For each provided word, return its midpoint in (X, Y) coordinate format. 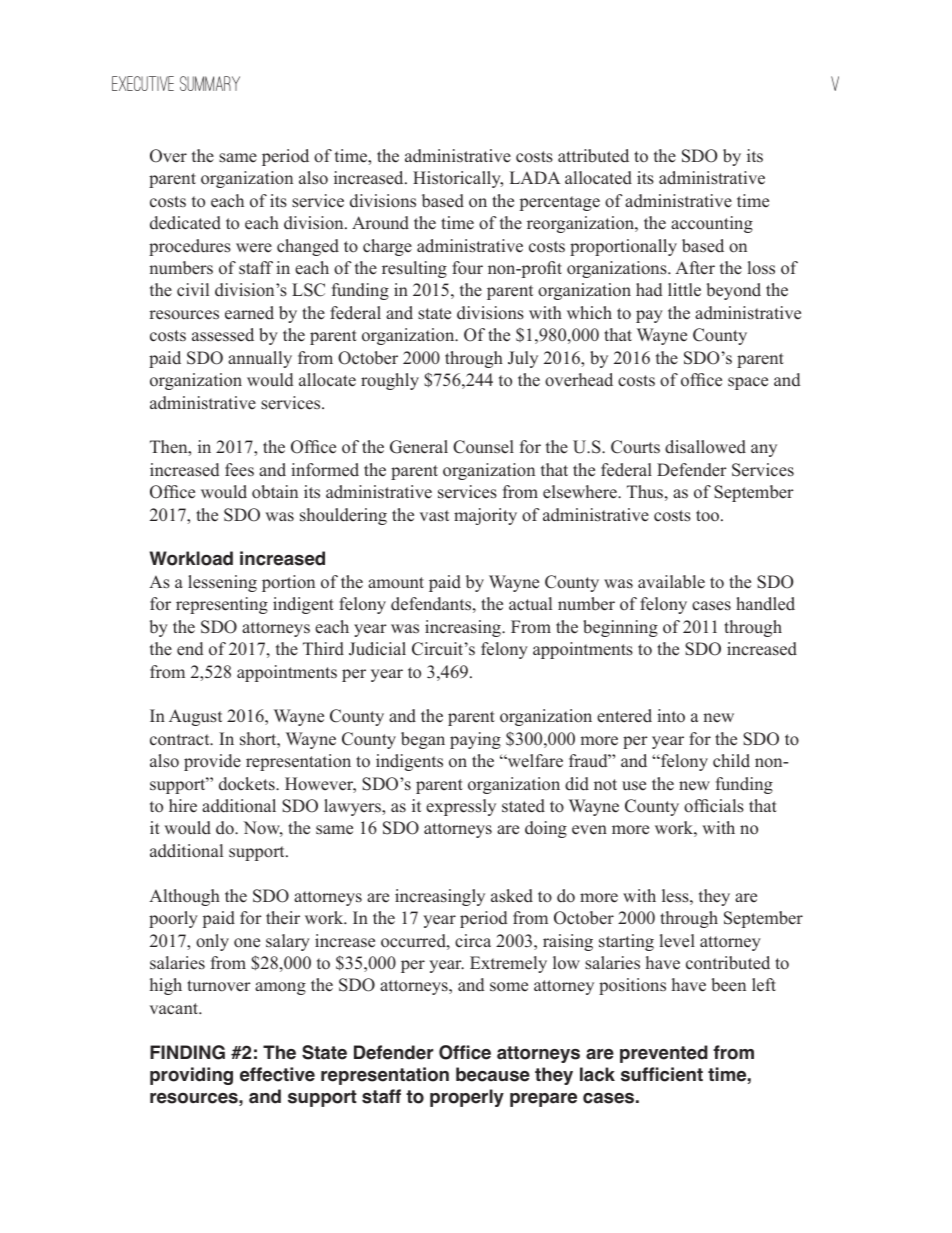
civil (193, 289)
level (677, 941)
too (707, 516)
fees (239, 470)
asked (512, 896)
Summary (210, 83)
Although (184, 897)
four (467, 268)
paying (475, 740)
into (671, 716)
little (684, 290)
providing (191, 1076)
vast (434, 516)
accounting (712, 224)
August (195, 717)
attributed (593, 156)
